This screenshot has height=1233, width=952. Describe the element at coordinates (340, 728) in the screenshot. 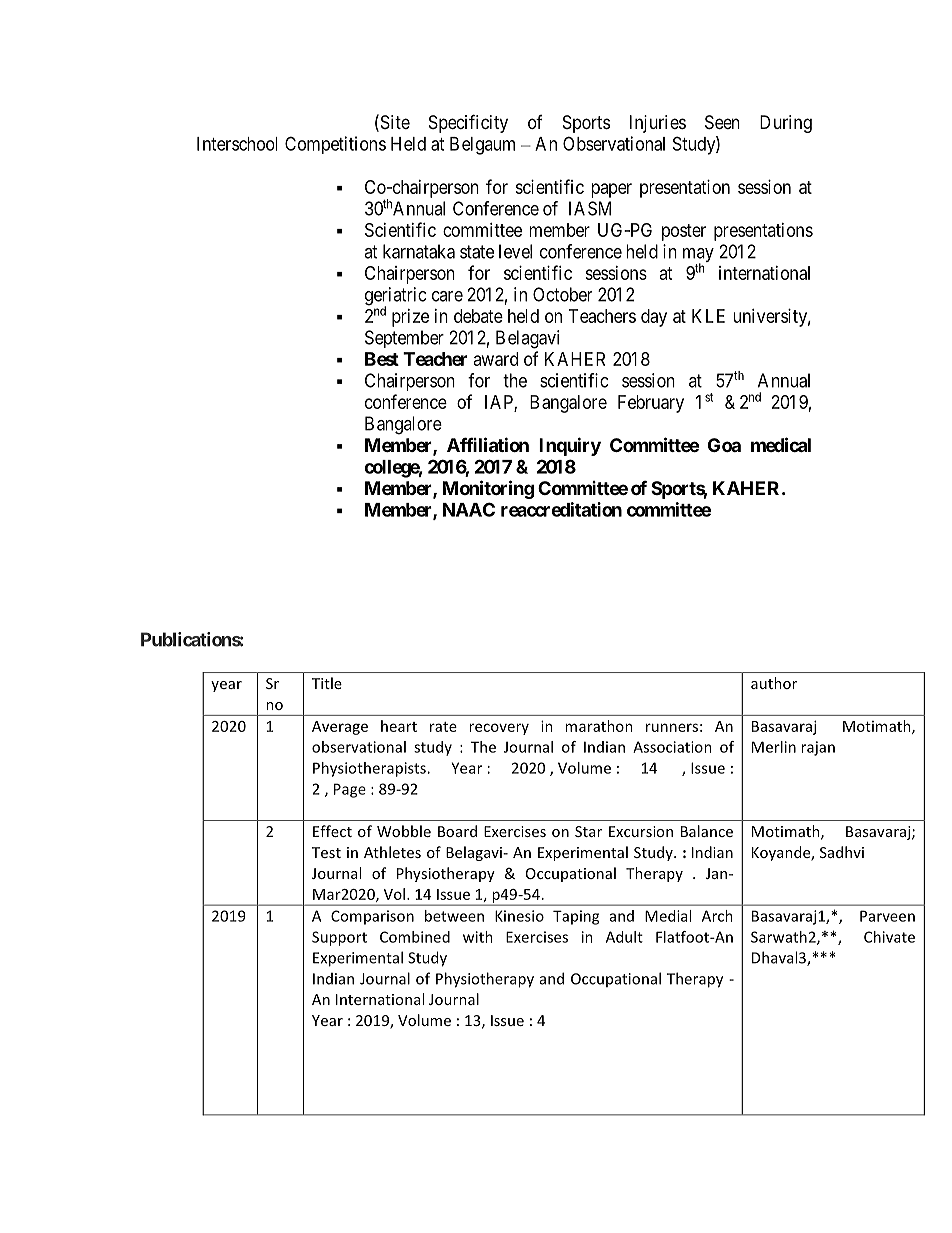

I see `Average` at that location.
